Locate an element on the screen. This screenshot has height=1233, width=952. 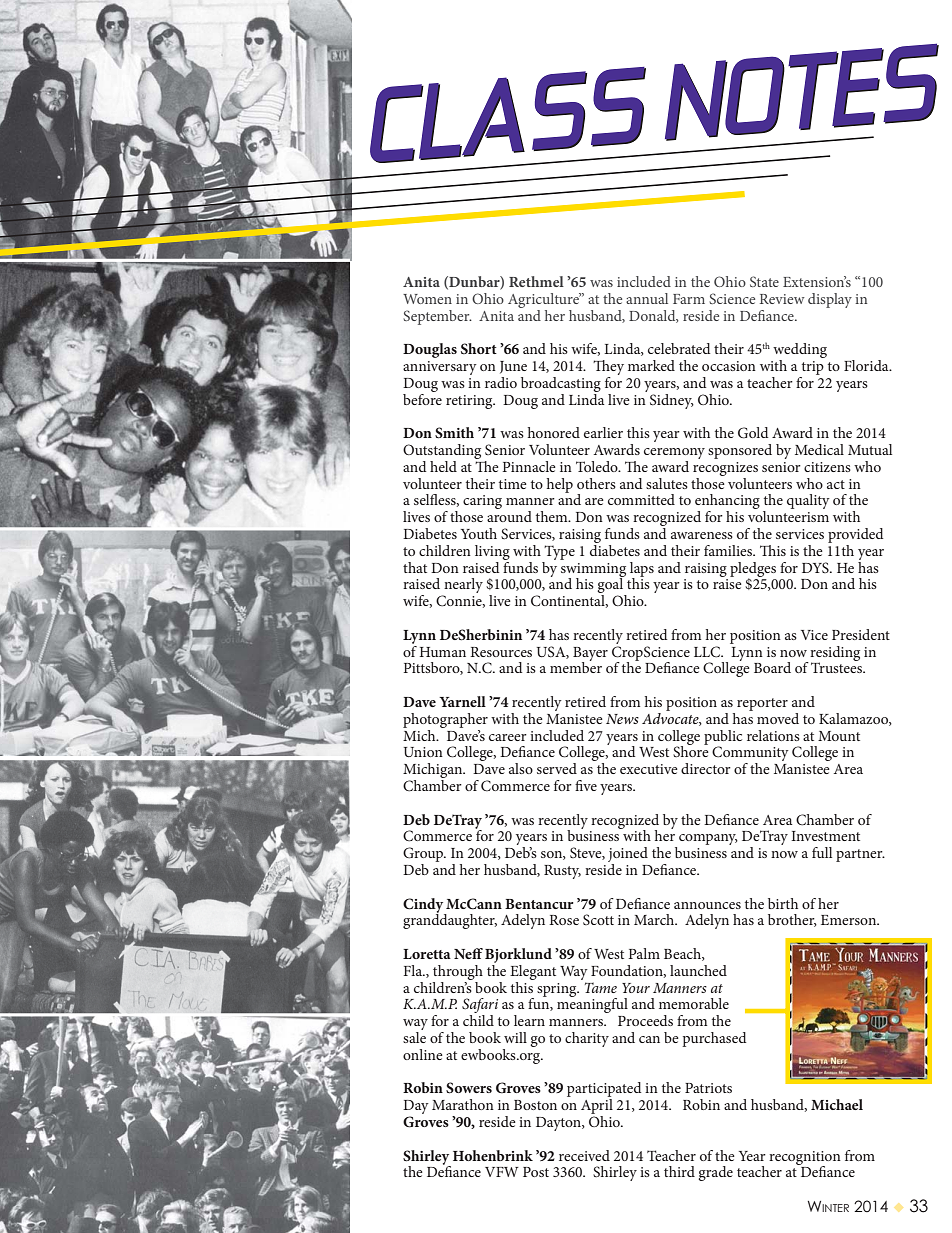
display is located at coordinates (830, 300).
